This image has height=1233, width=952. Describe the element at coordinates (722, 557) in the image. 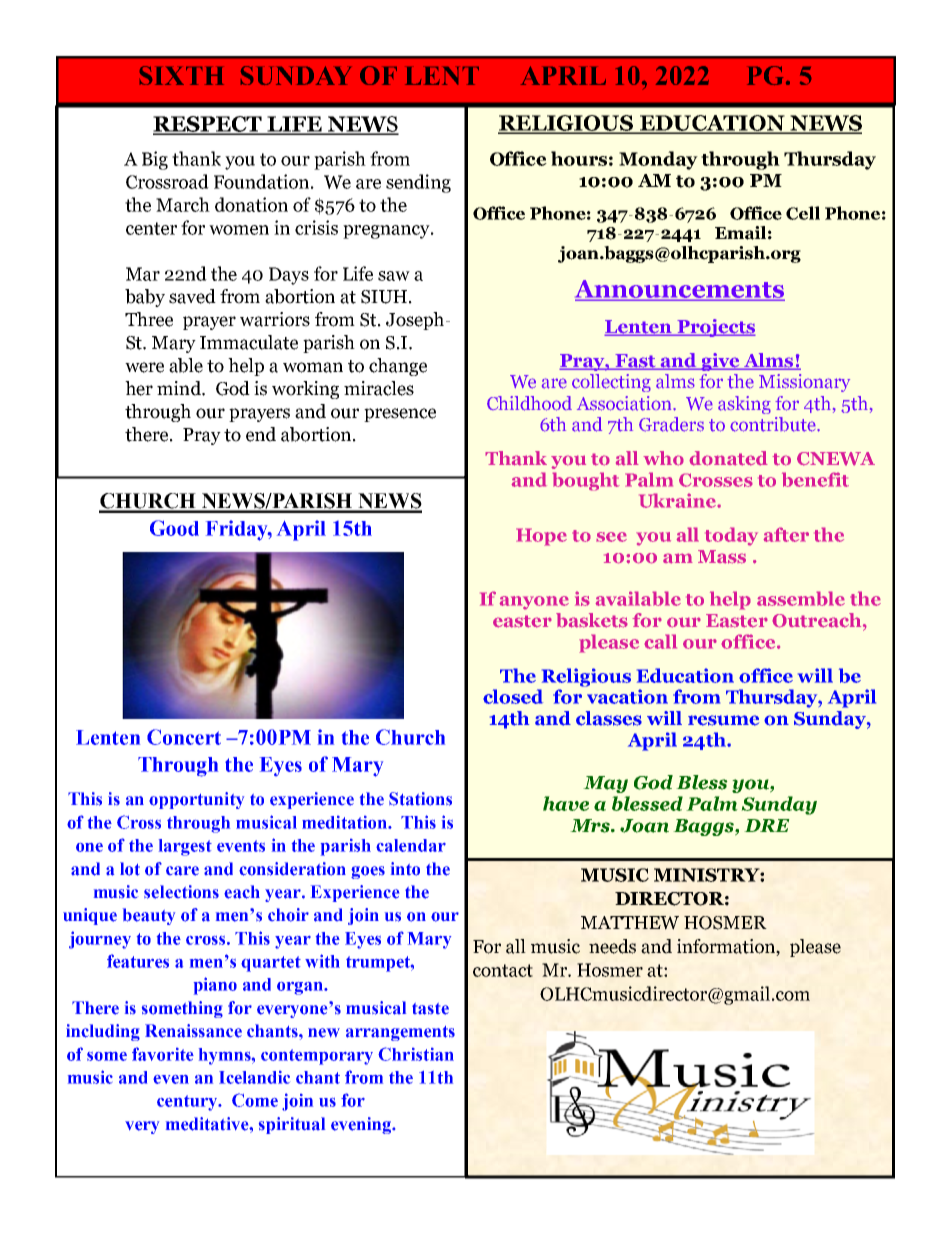

I see `Mass` at that location.
